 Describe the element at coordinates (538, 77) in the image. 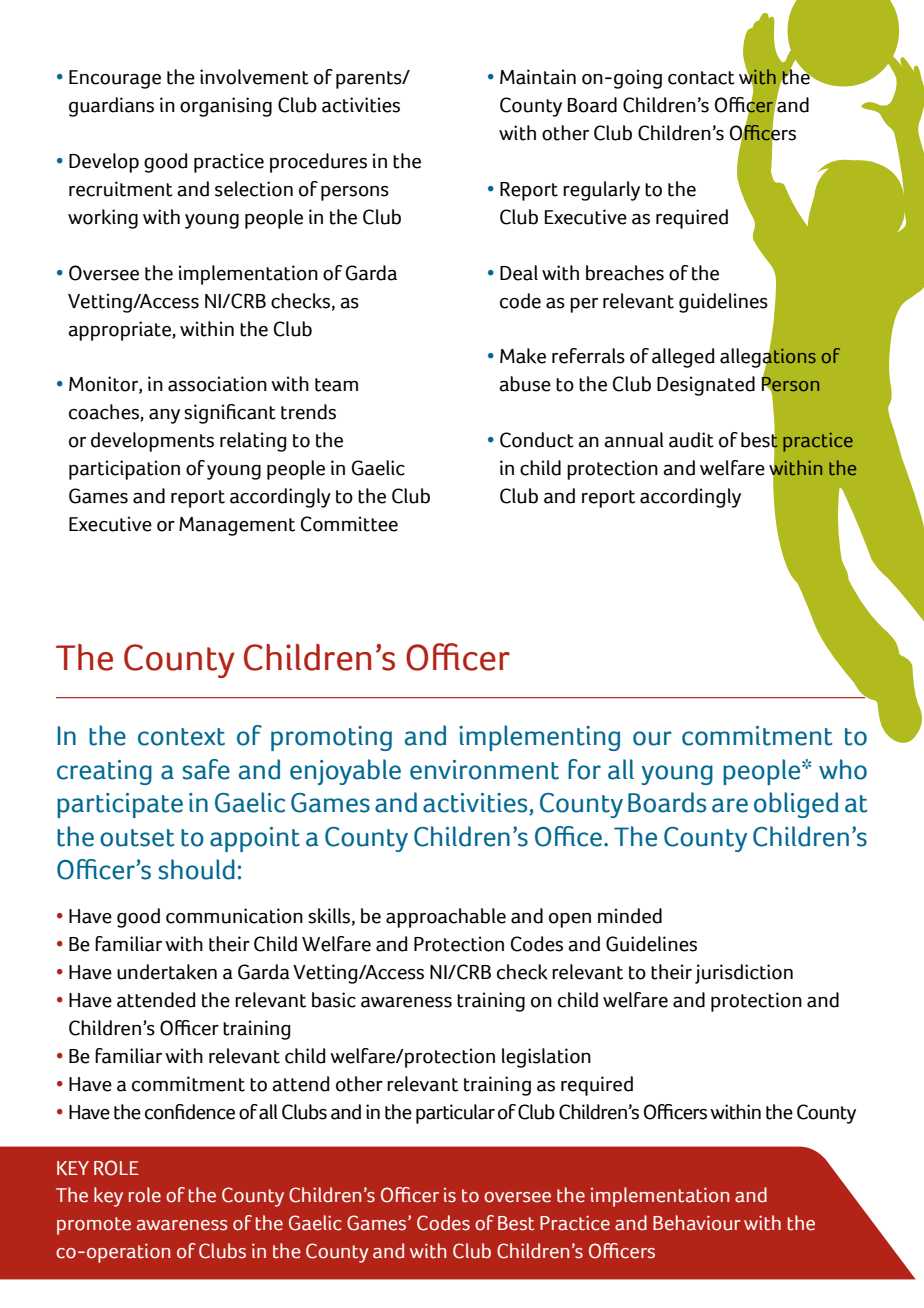

I see `Maintain` at that location.
